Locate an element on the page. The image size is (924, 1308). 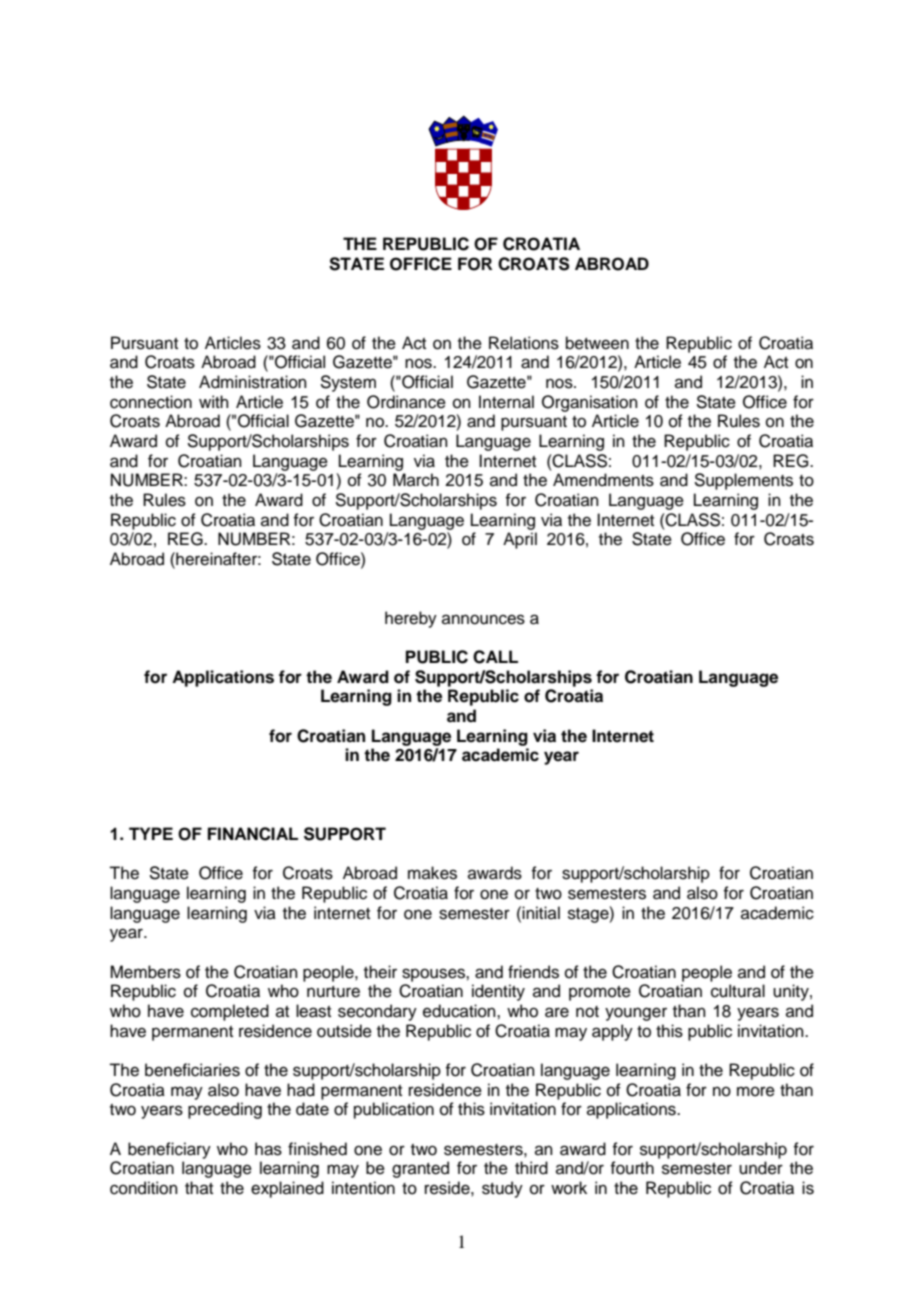
Ordinance is located at coordinates (406, 402).
